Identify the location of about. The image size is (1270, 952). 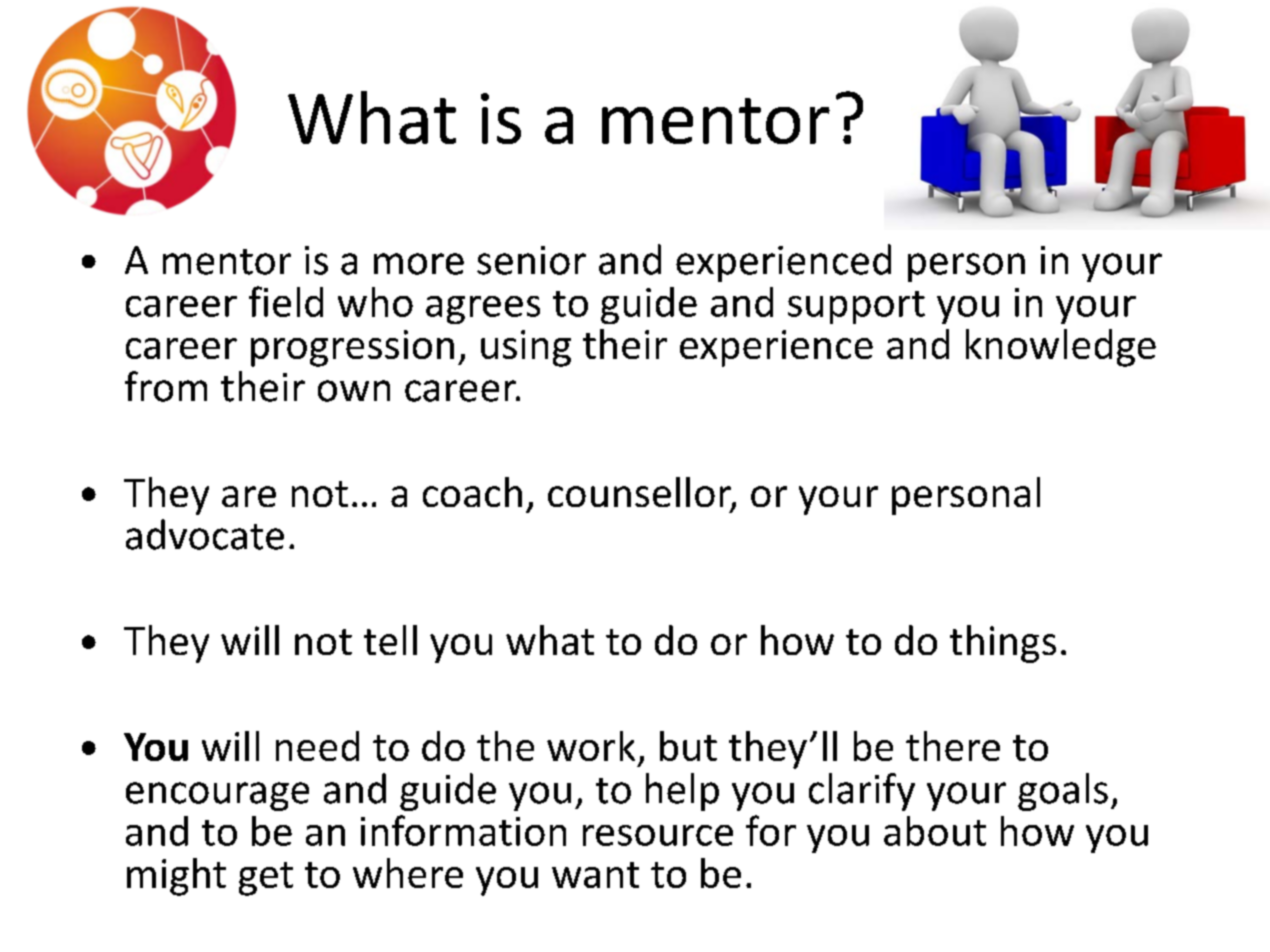
(935, 831).
